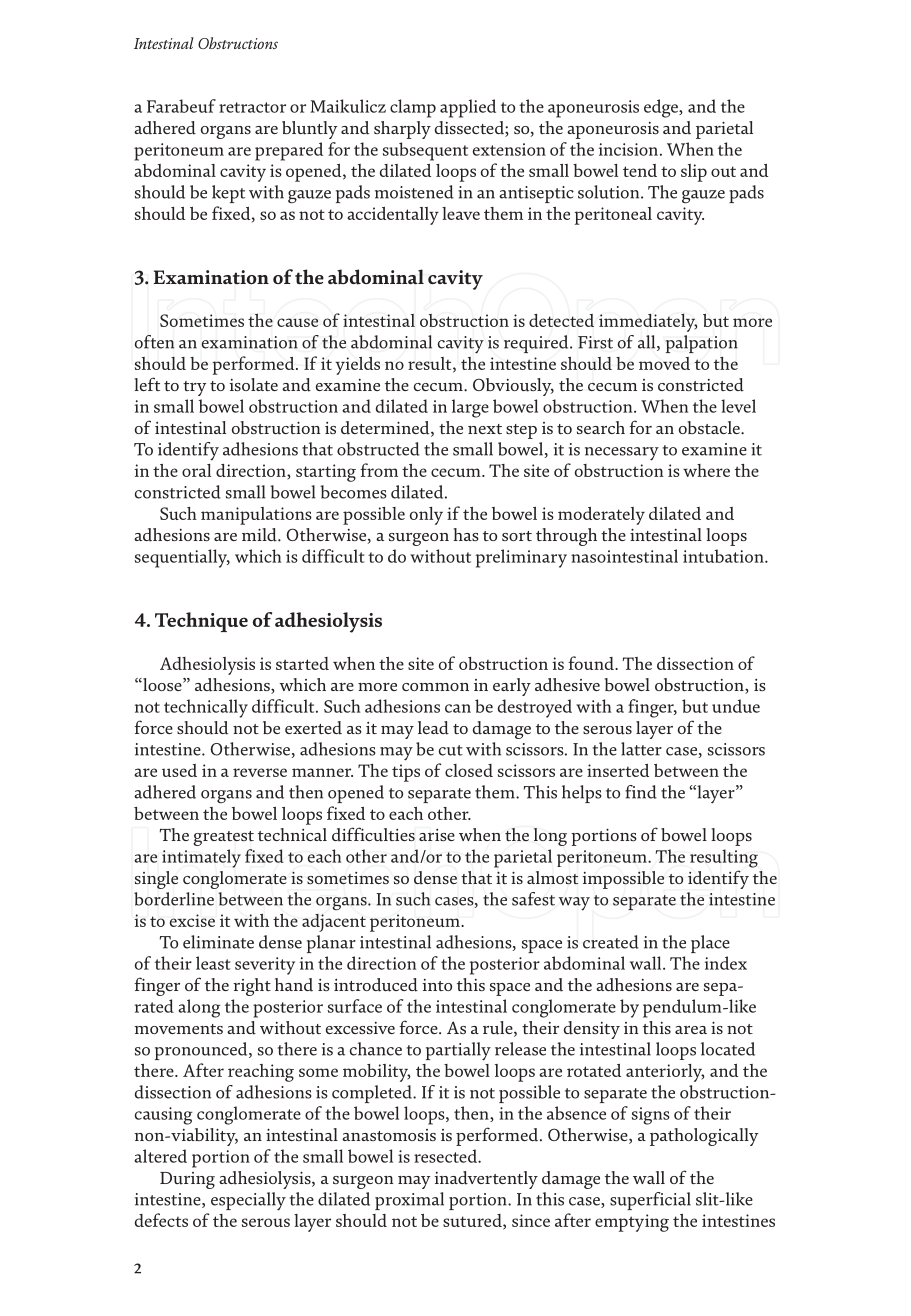  What do you see at coordinates (592, 663) in the document?
I see `found` at bounding box center [592, 663].
